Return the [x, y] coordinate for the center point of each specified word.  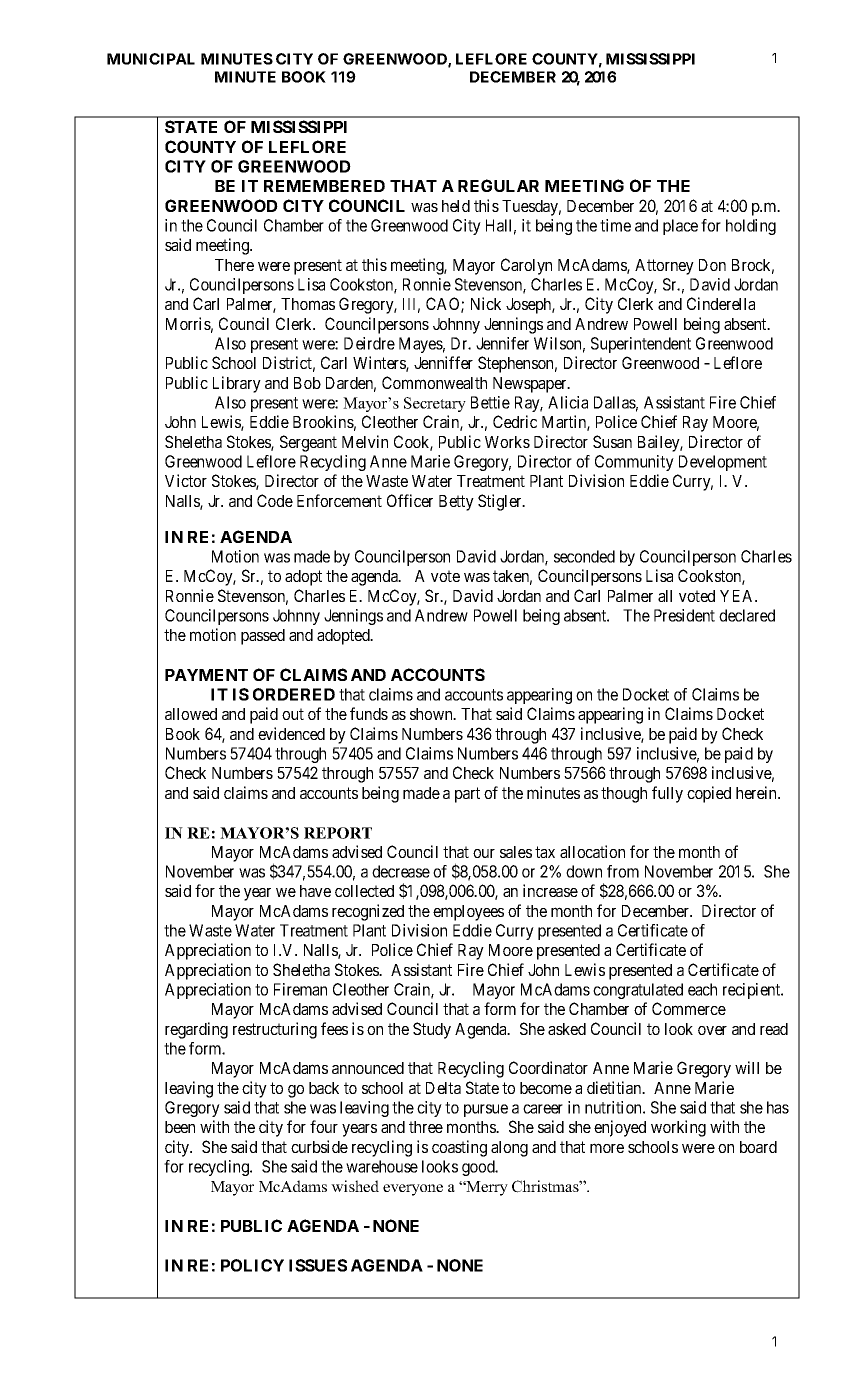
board [758, 1147]
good [479, 1168]
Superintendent [641, 345]
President [684, 615]
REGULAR [498, 185]
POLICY [252, 1265]
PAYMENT [206, 675]
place [680, 227]
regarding [196, 1030]
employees [468, 913]
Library [237, 384]
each [702, 989]
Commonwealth [434, 382]
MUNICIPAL [151, 59]
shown [432, 714]
